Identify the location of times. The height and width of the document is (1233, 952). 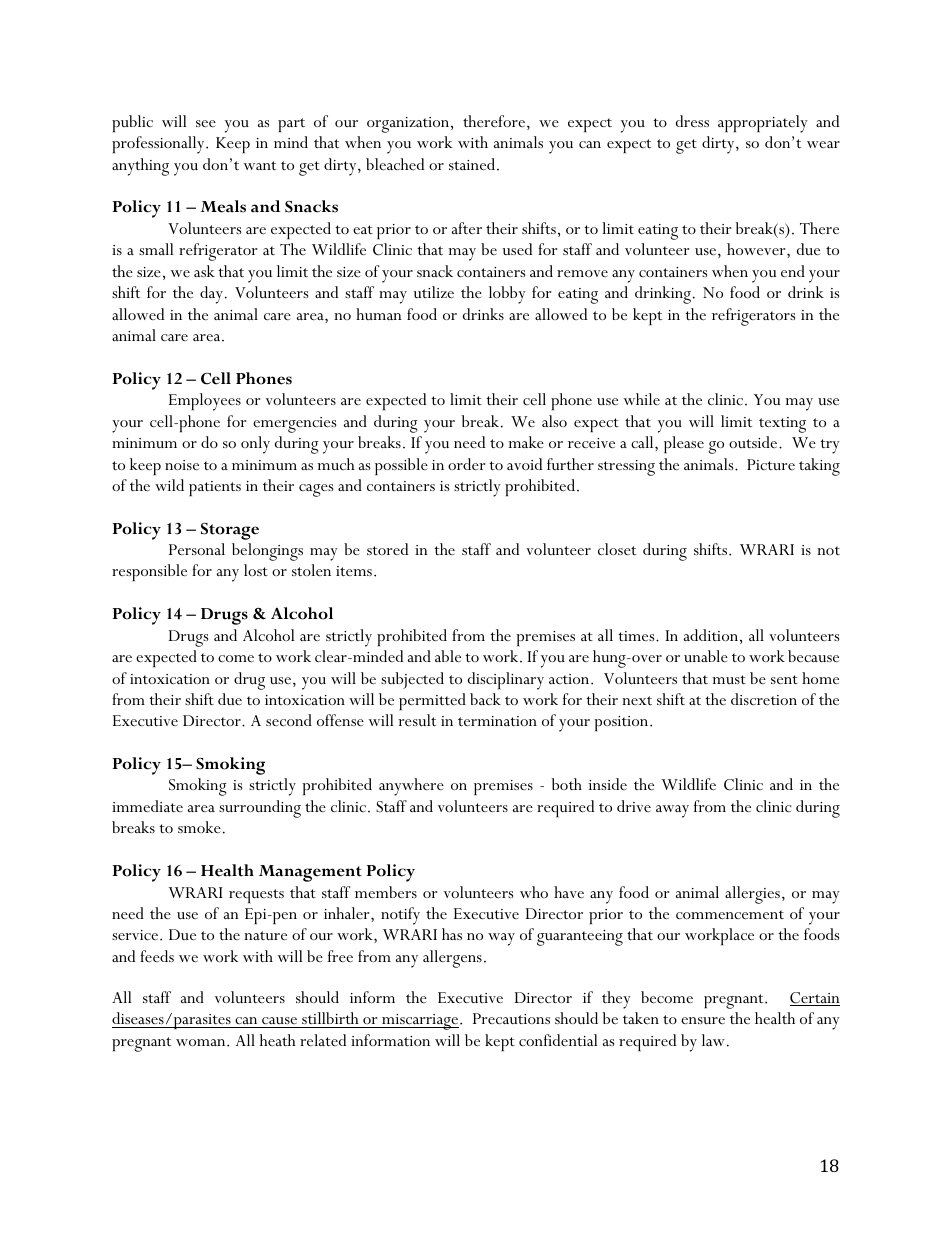
(637, 636).
